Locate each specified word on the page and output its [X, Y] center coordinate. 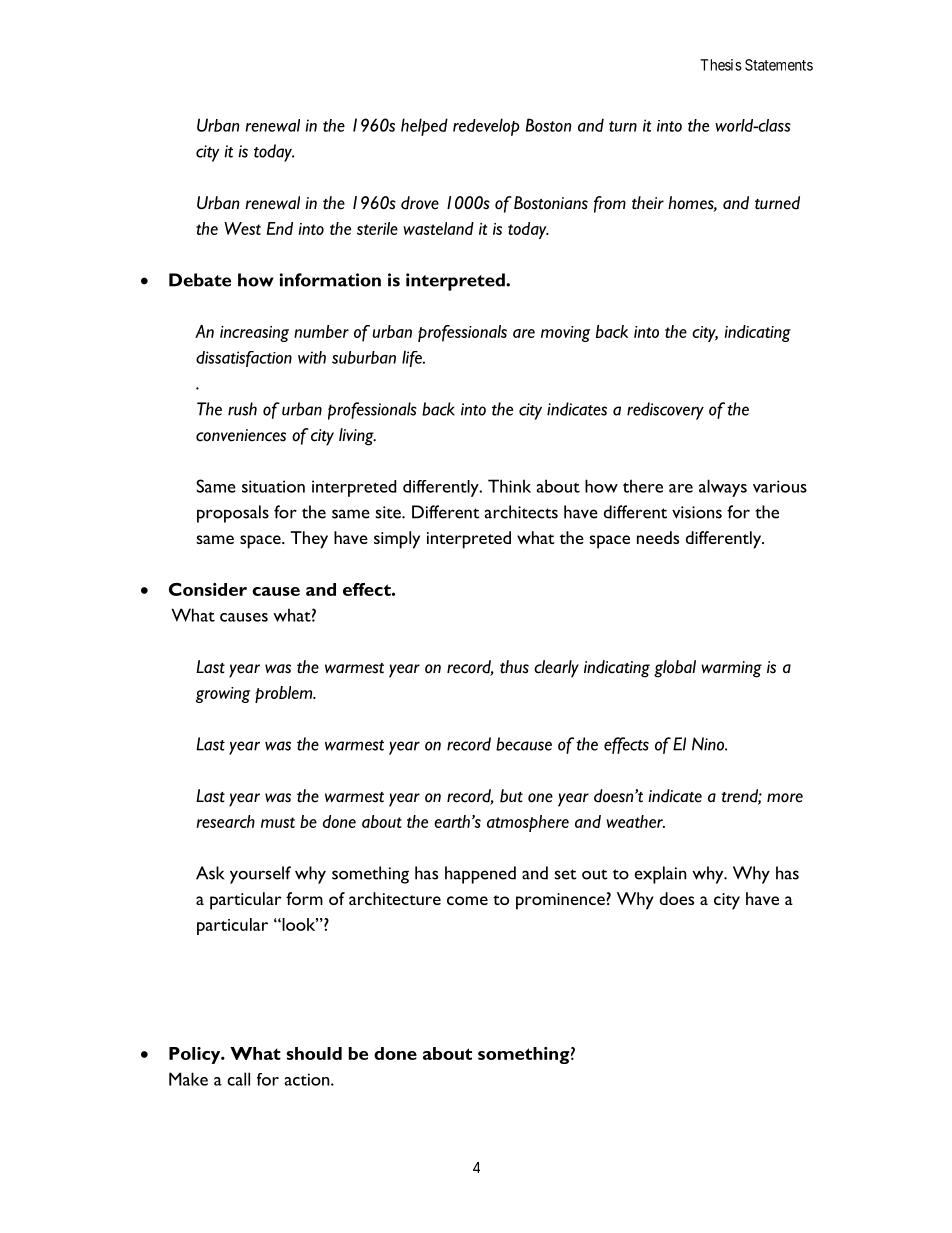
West [242, 228]
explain [660, 875]
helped [424, 127]
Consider [208, 589]
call [238, 1079]
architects [521, 512]
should [314, 1053]
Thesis [721, 65]
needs [658, 537]
